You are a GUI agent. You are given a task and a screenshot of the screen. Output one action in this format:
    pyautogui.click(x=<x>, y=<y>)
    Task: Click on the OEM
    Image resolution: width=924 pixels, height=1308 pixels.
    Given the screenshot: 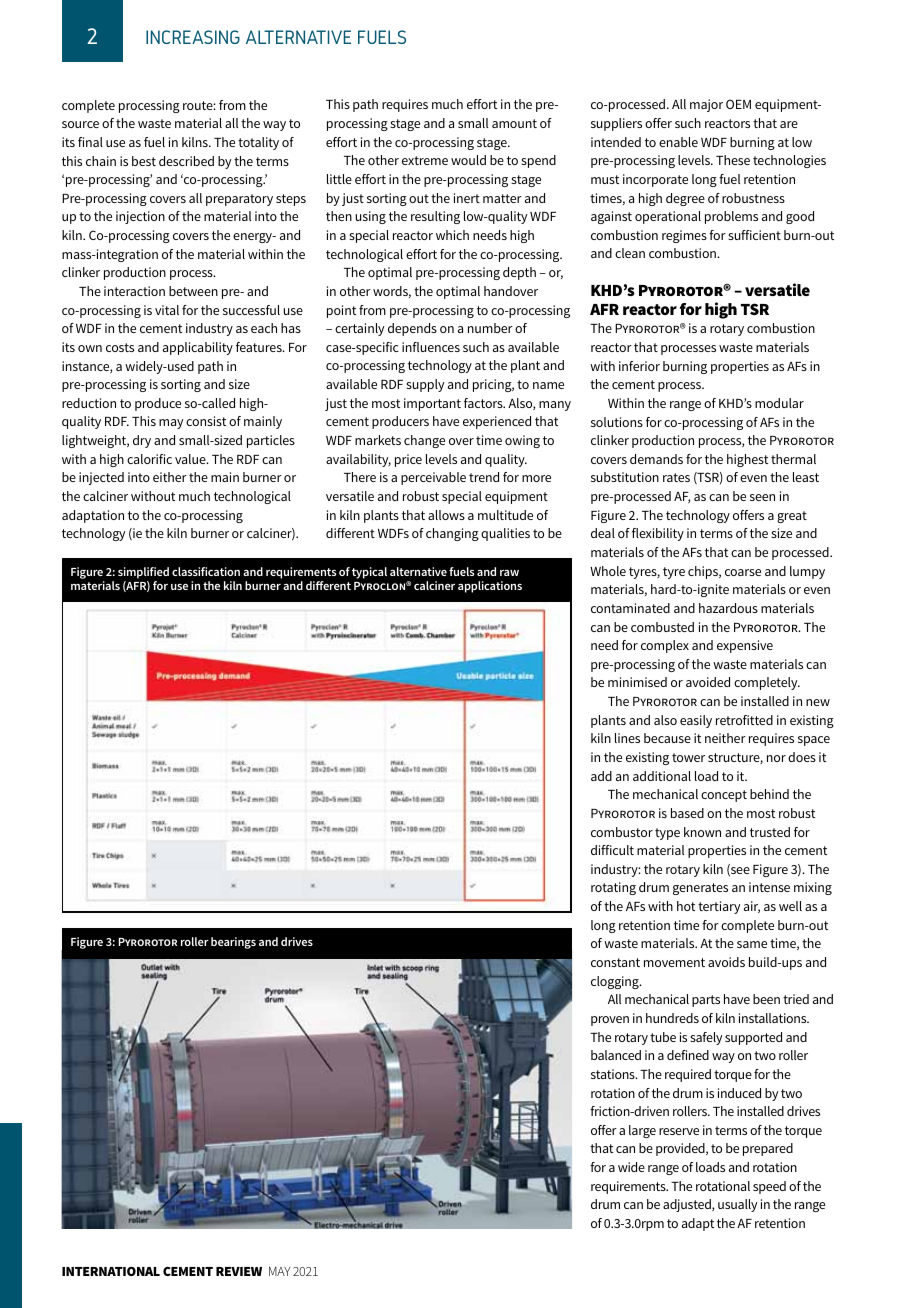 What is the action you would take?
    pyautogui.click(x=738, y=104)
